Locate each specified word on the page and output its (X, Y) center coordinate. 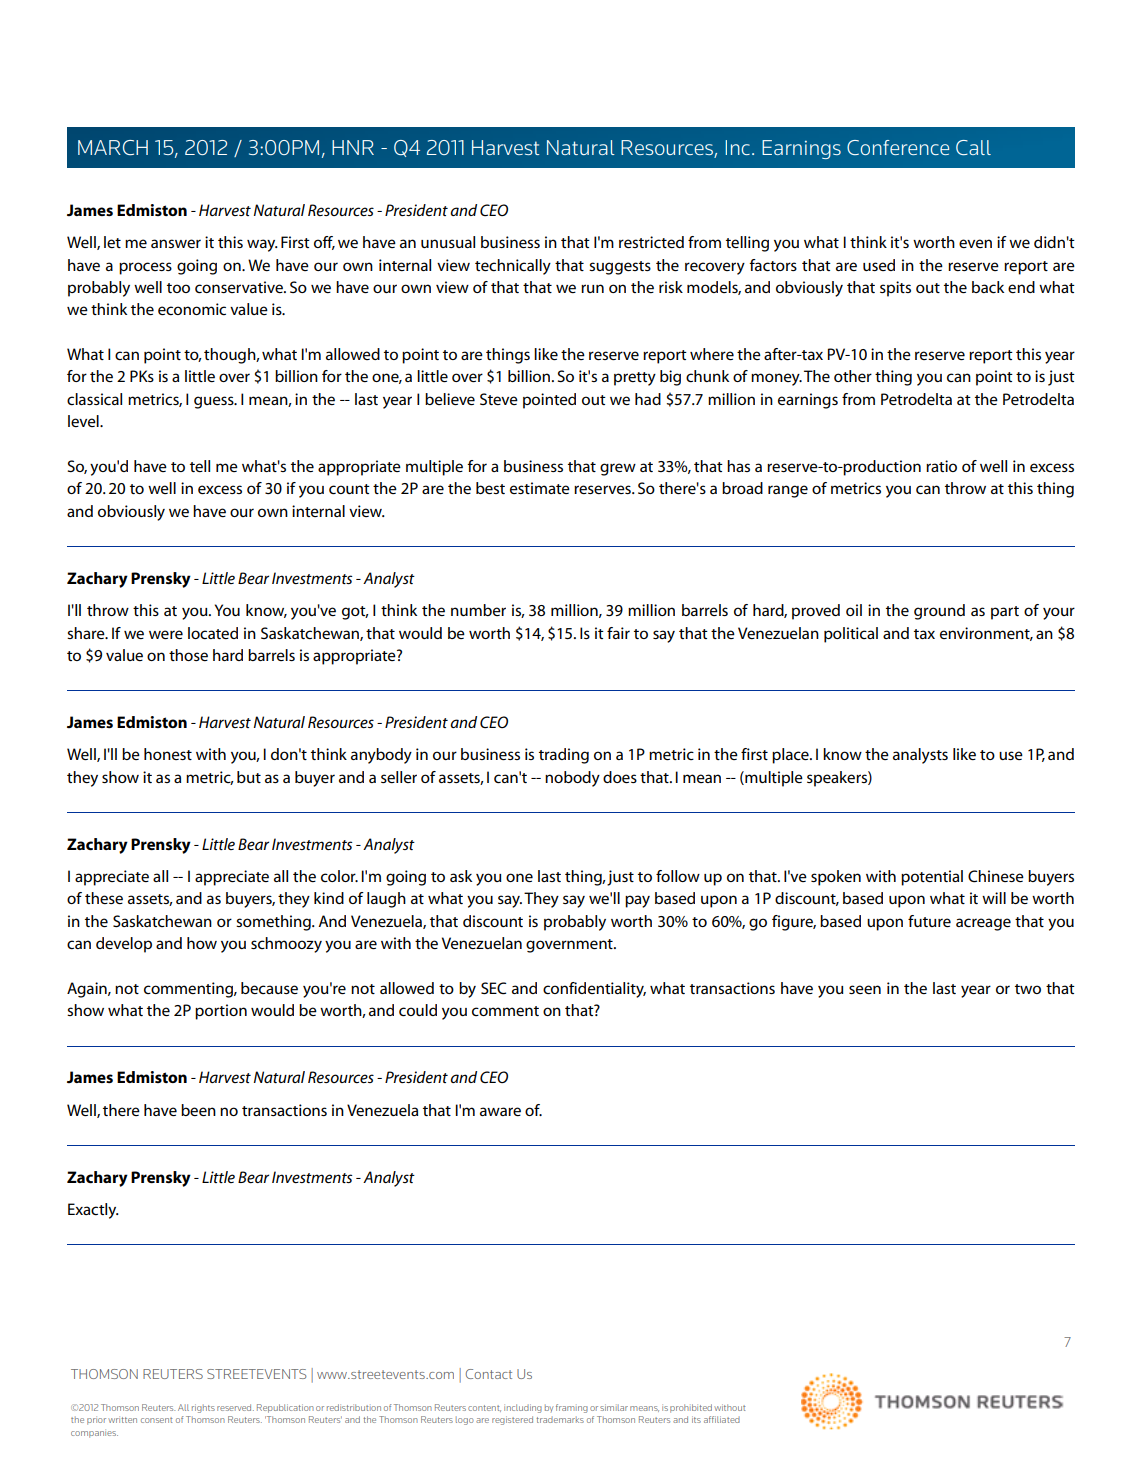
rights (203, 1408)
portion (221, 1012)
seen (865, 989)
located (213, 633)
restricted (651, 242)
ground (939, 612)
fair (618, 633)
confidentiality (594, 990)
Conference (898, 147)
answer (176, 243)
